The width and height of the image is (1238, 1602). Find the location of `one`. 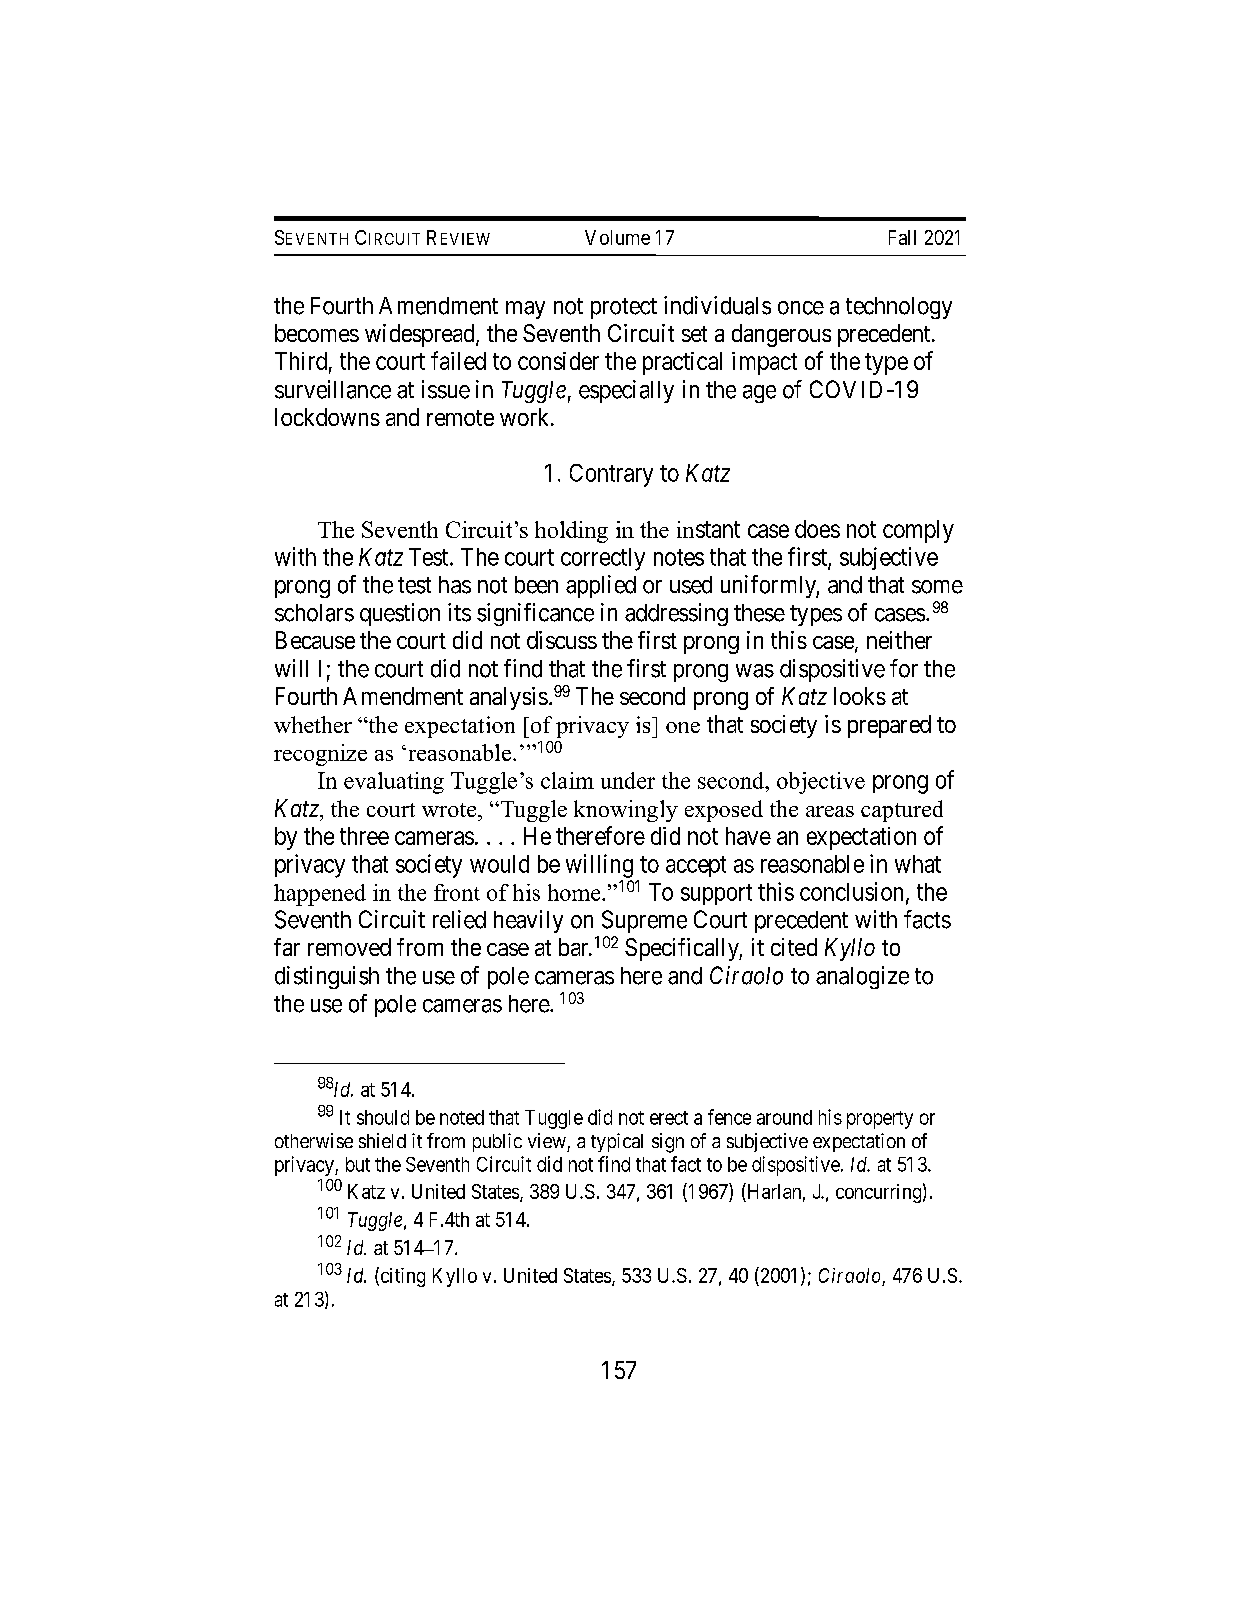

one is located at coordinates (683, 727).
